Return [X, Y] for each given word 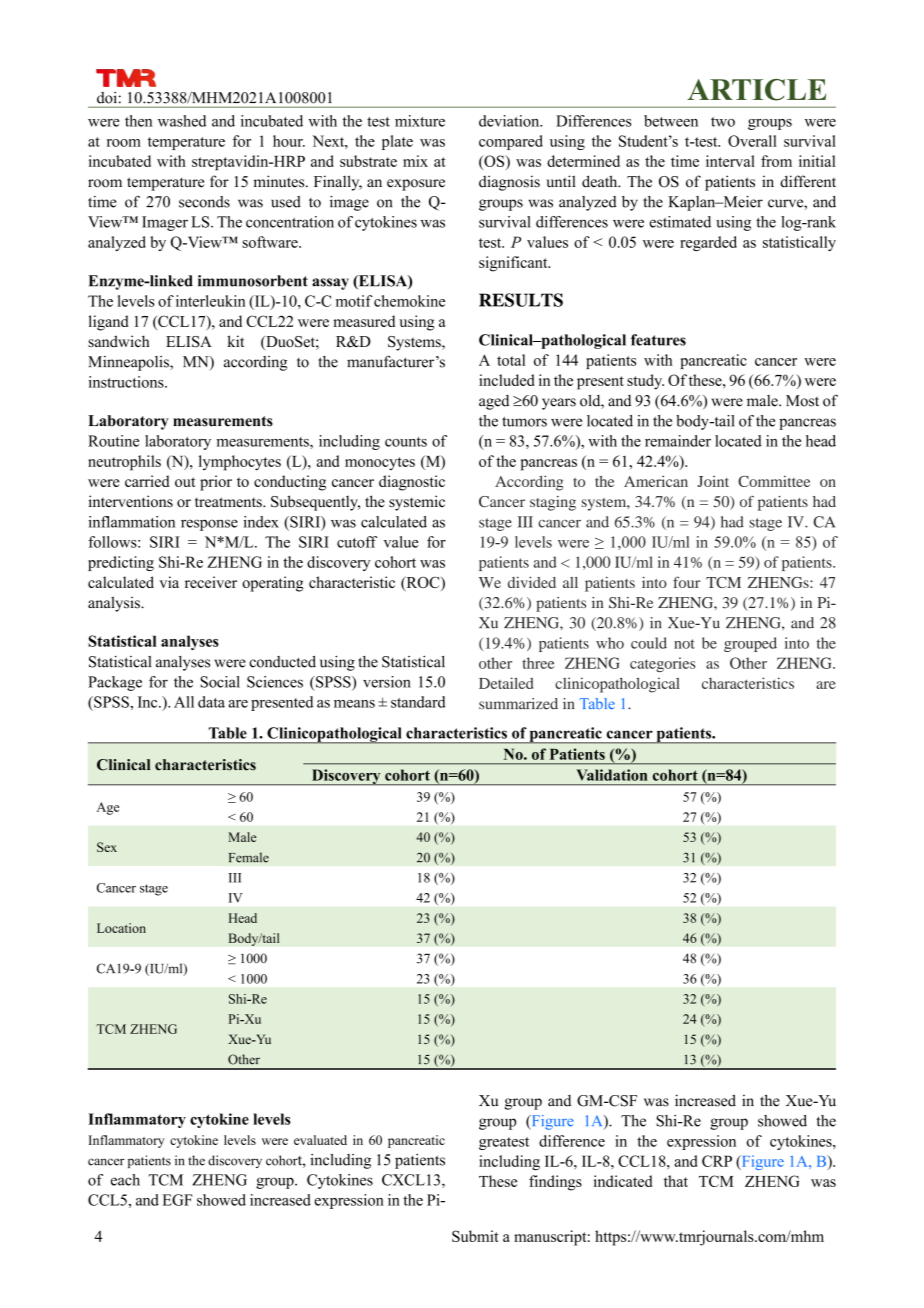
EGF [177, 1200]
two [723, 122]
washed [182, 121]
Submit [475, 1236]
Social [220, 682]
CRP [717, 1161]
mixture [420, 121]
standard [418, 702]
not [684, 644]
